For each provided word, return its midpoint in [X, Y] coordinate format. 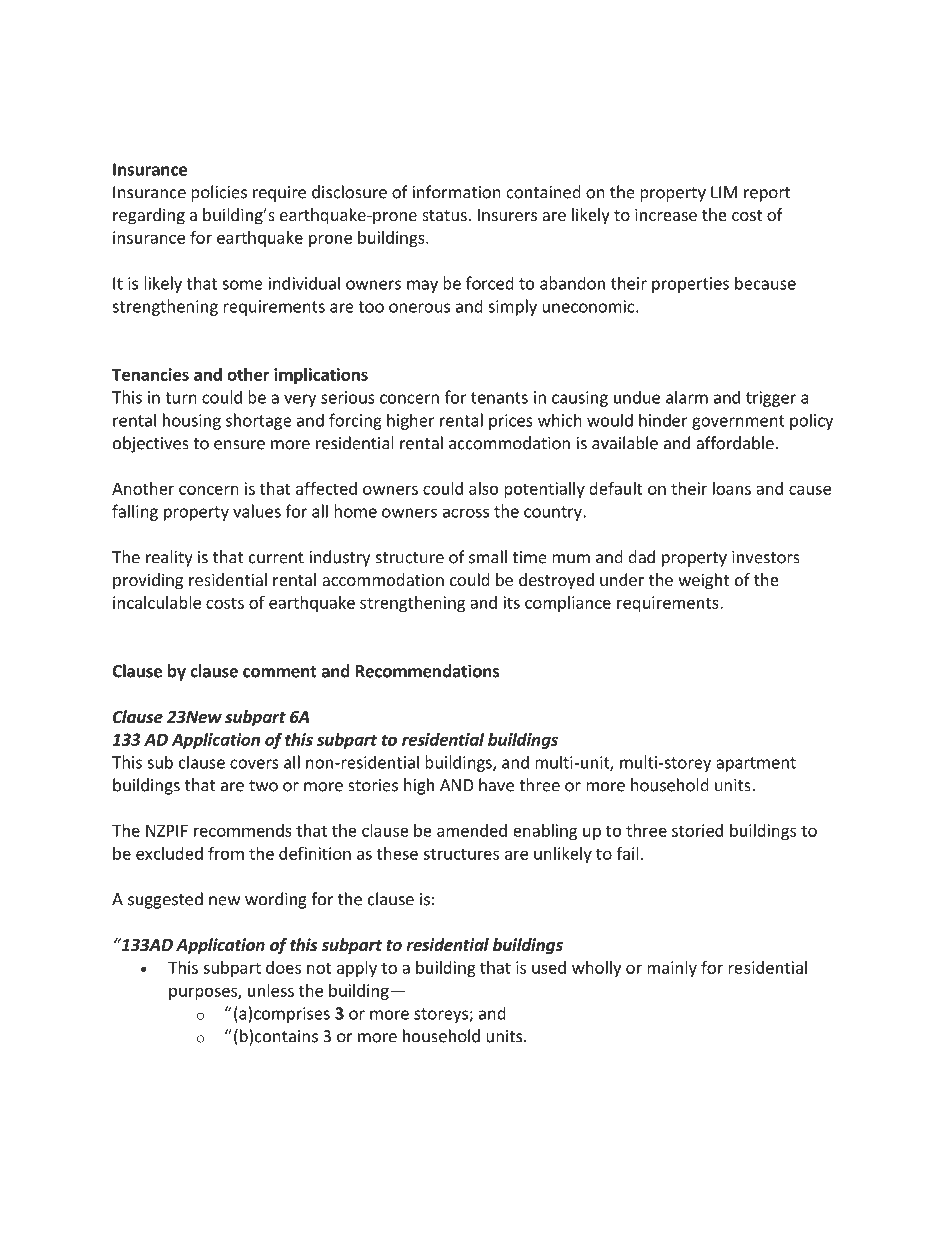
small [488, 557]
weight [703, 581]
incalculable [157, 602]
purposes [204, 993]
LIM [724, 192]
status [444, 215]
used [549, 967]
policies [219, 193]
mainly [672, 969]
